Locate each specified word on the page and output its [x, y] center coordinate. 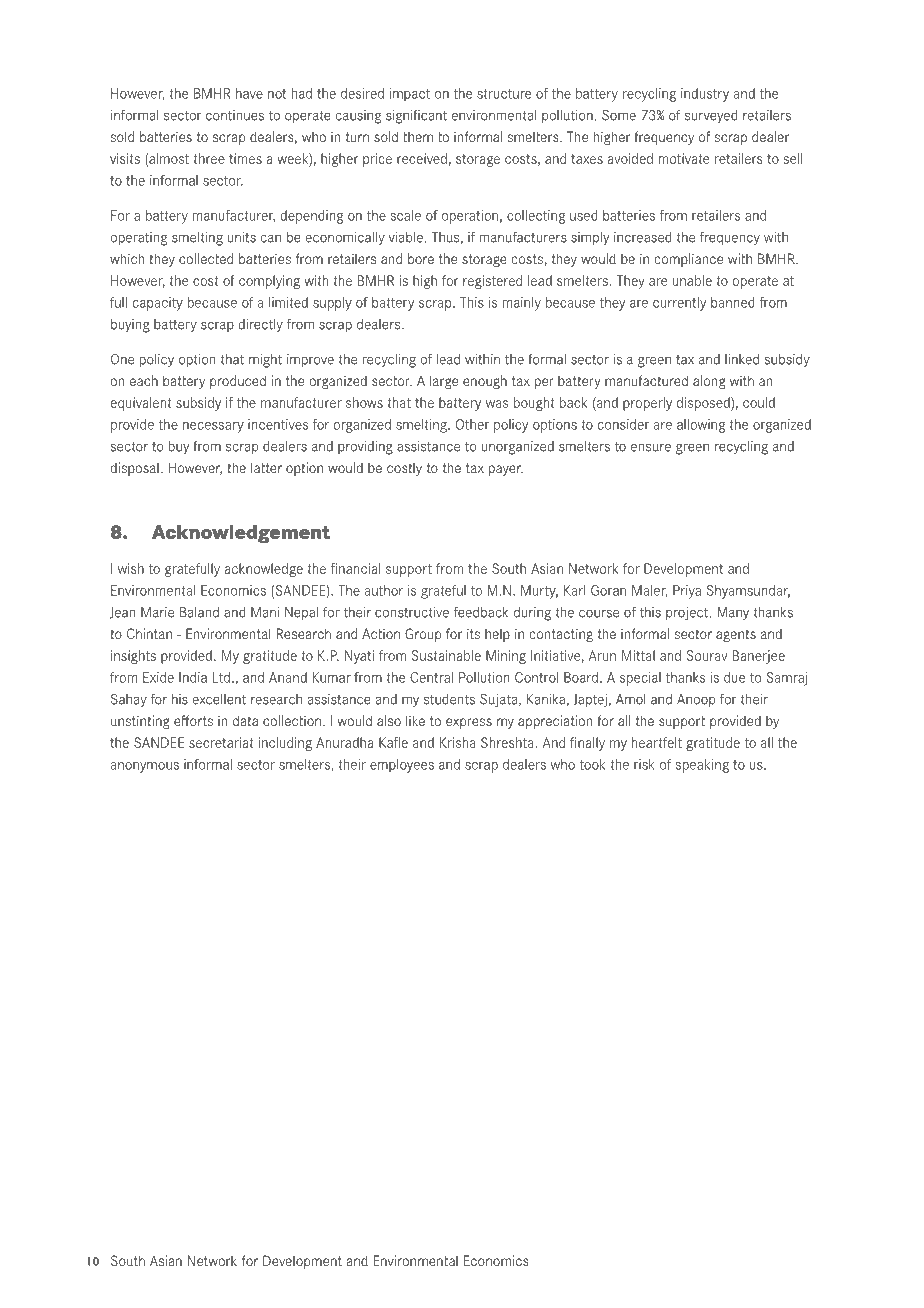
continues [235, 115]
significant [416, 116]
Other [473, 424]
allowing [701, 426]
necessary [213, 427]
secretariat [221, 742]
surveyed [711, 117]
